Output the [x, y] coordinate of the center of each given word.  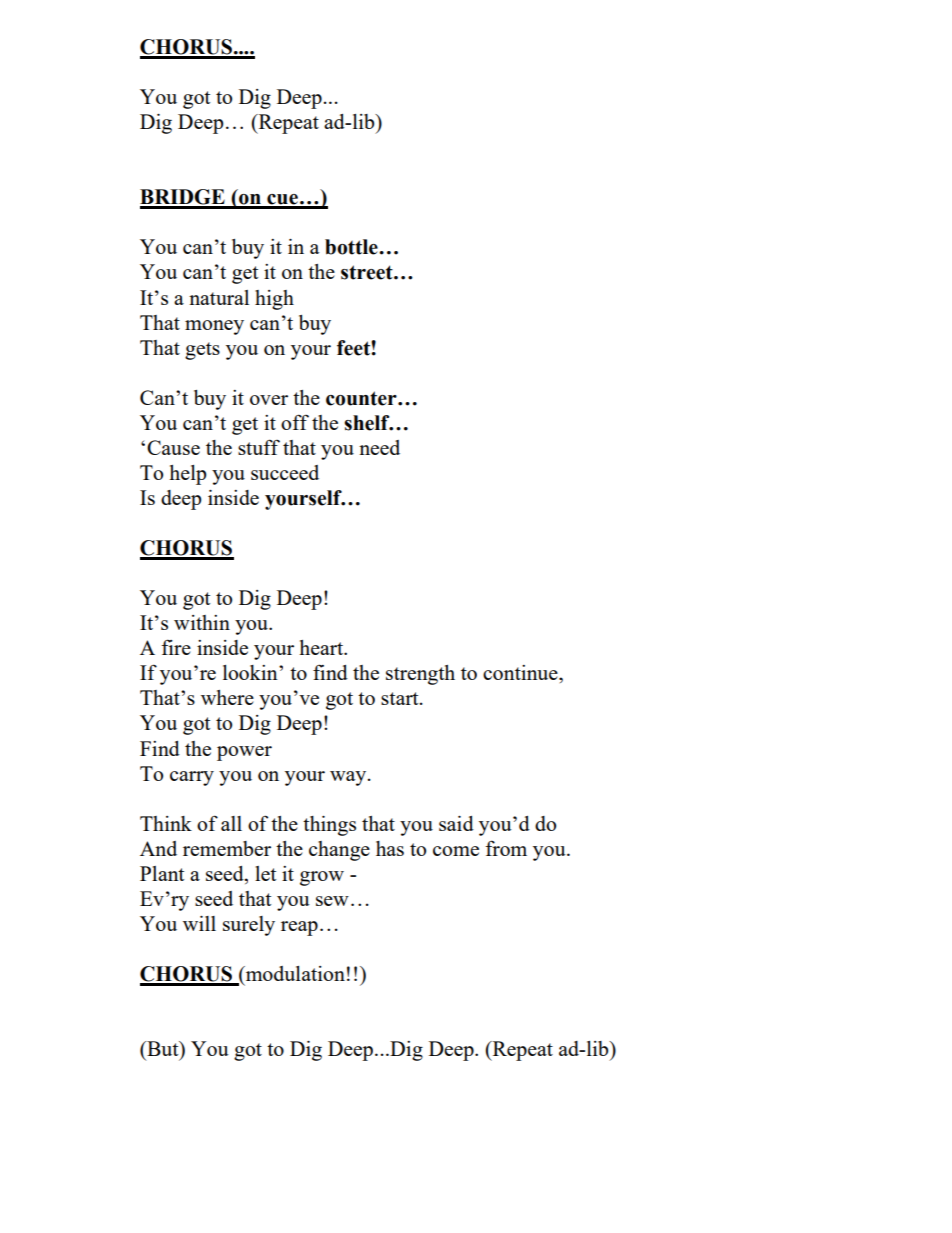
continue [521, 672]
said [456, 823]
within [202, 622]
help [187, 475]
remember [227, 848]
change [339, 851]
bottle [352, 247]
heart [322, 647]
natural [219, 297]
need [379, 447]
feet [354, 348]
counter [362, 398]
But [163, 1050]
